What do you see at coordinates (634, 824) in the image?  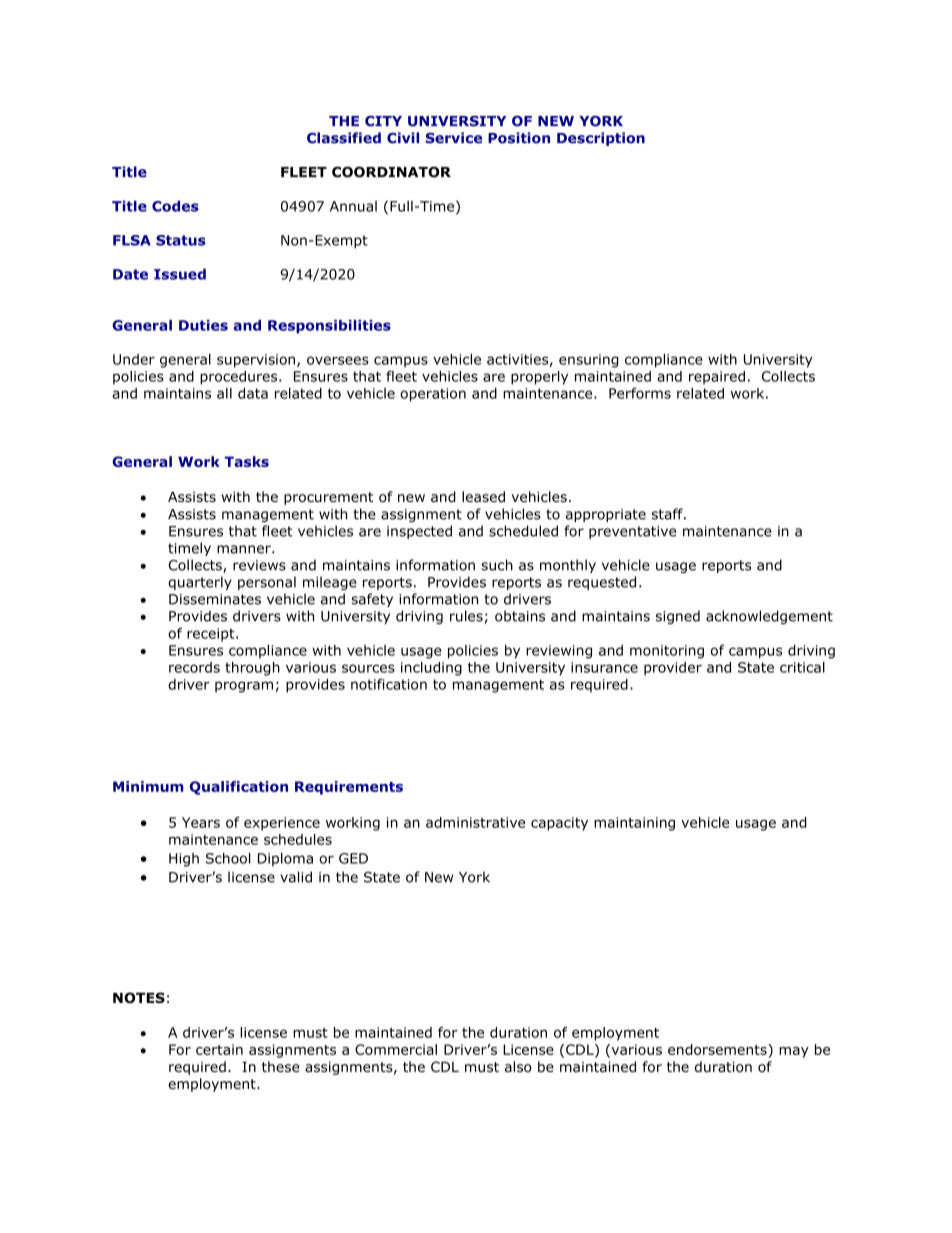 I see `maintaining` at bounding box center [634, 824].
